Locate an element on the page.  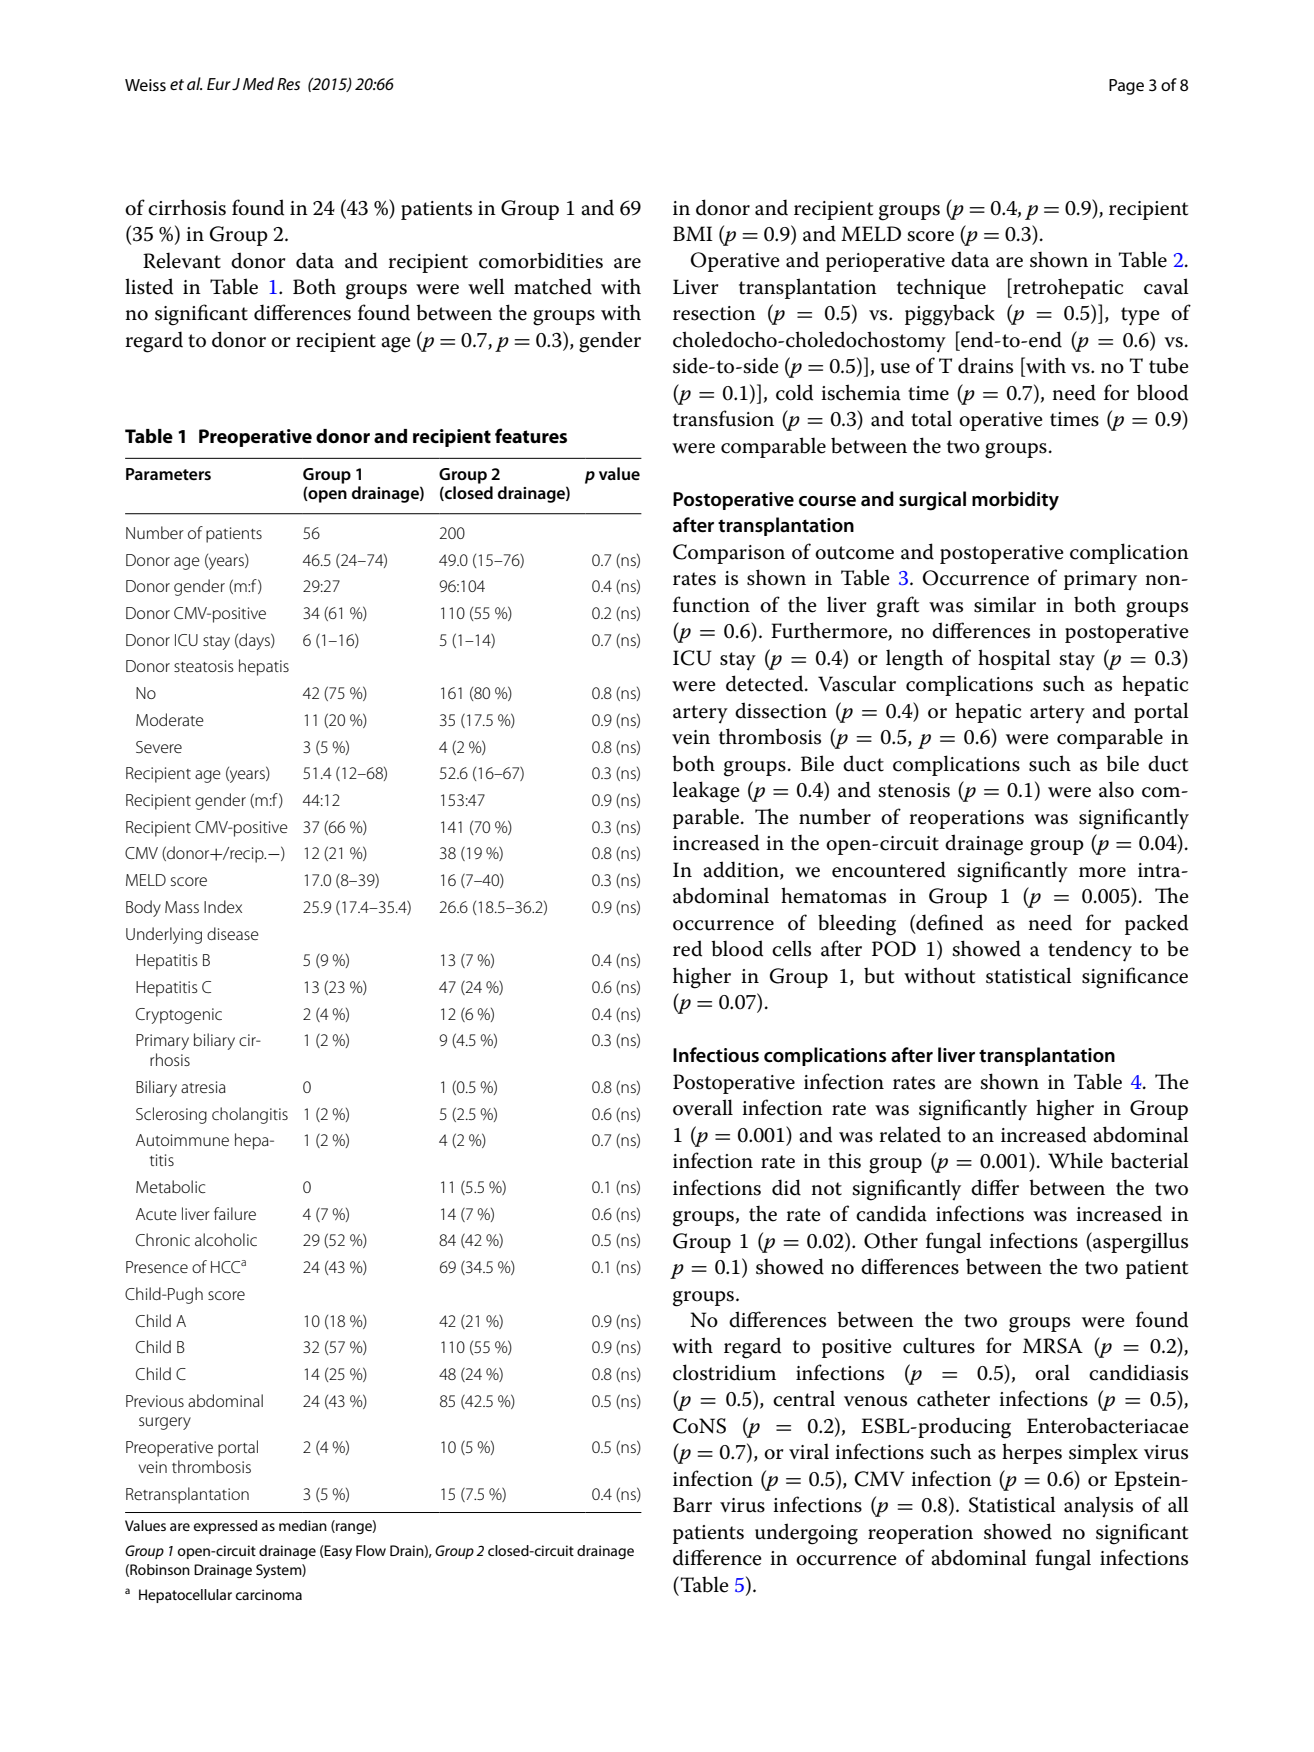
Page is located at coordinates (1126, 87).
